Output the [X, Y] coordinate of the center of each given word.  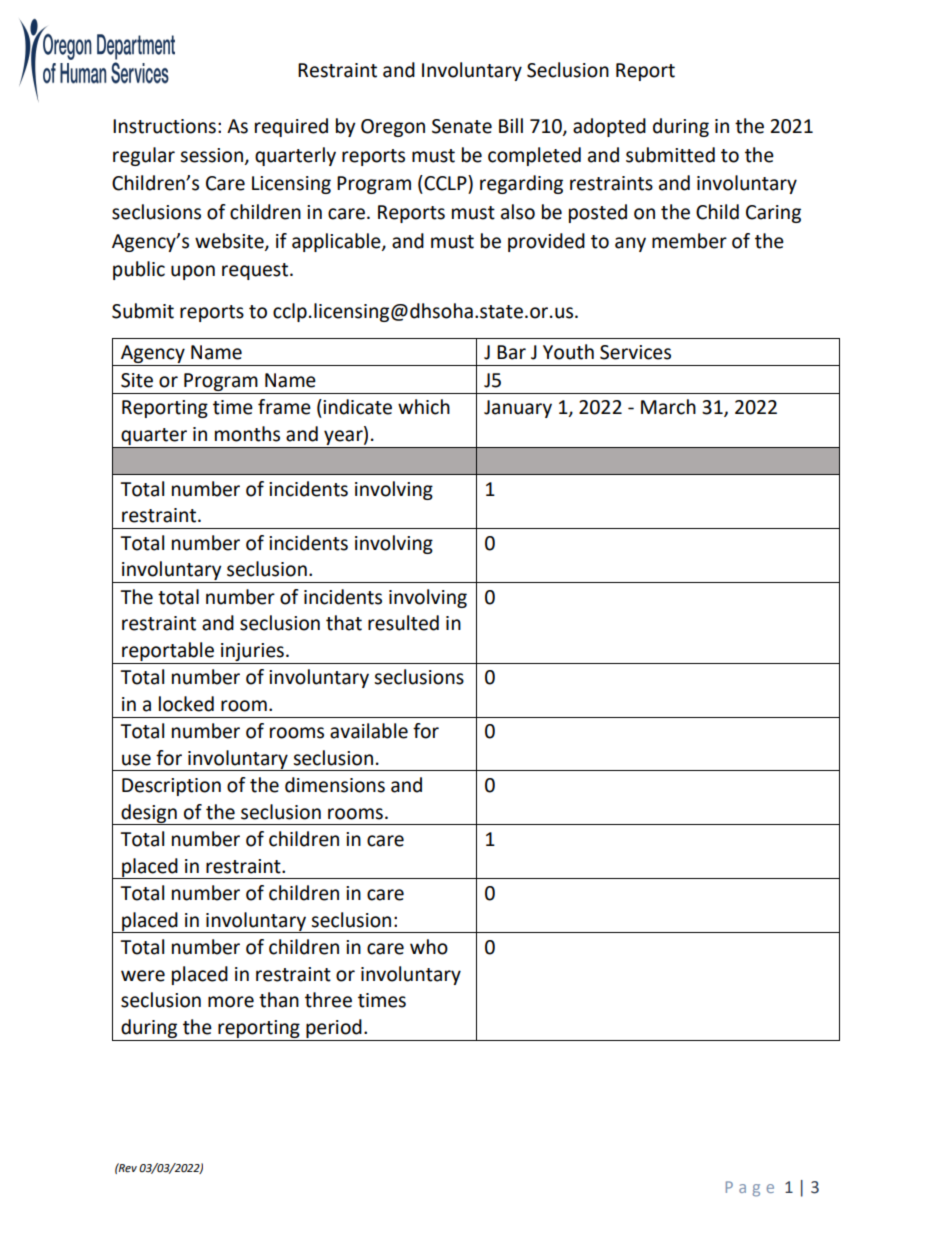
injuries [252, 652]
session [211, 155]
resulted [403, 623]
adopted [609, 127]
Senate [462, 126]
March [668, 407]
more [231, 1002]
